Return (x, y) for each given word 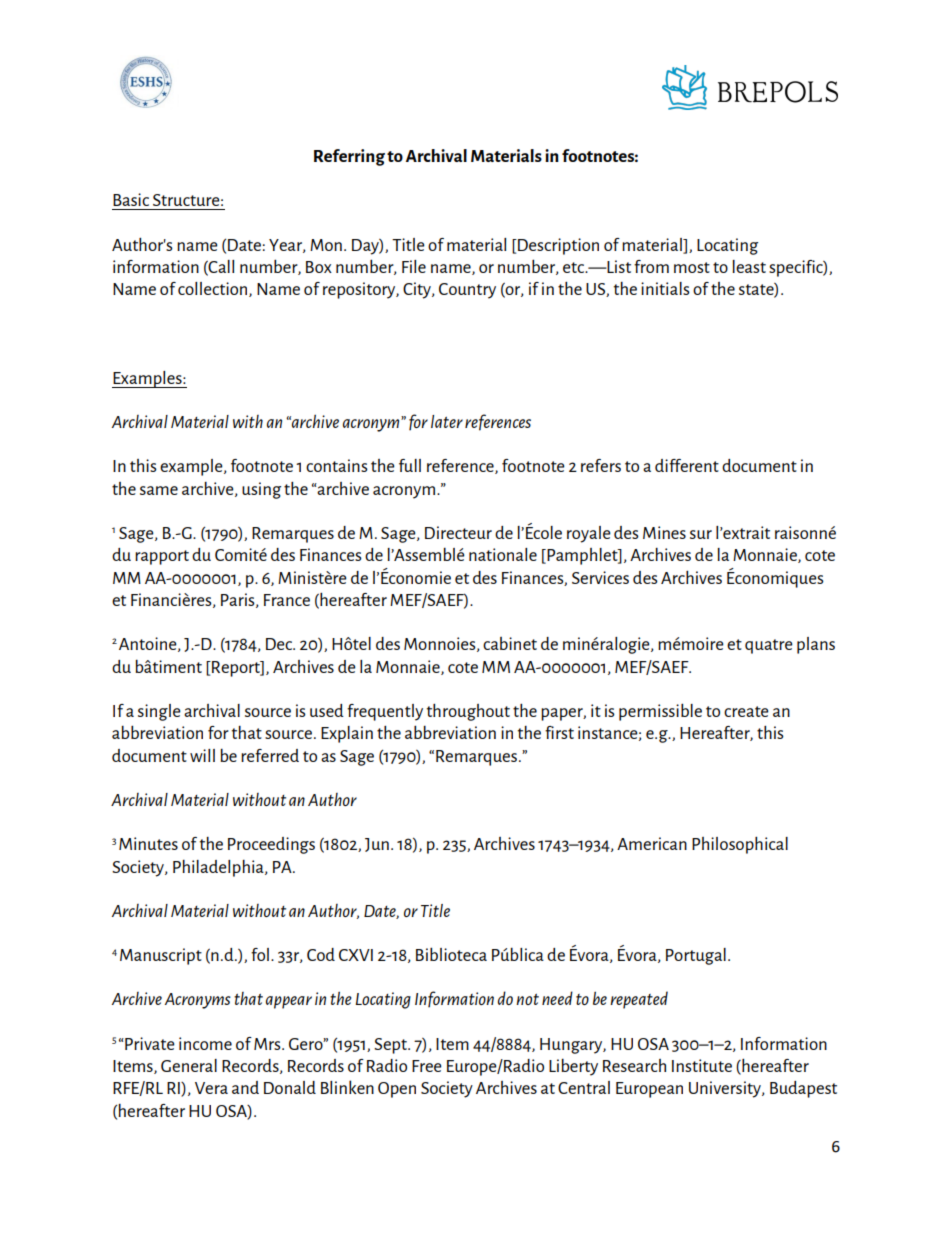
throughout (468, 712)
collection (214, 289)
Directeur (458, 532)
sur (701, 534)
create (746, 711)
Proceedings (271, 845)
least (749, 266)
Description (557, 246)
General (189, 1065)
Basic (131, 199)
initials (665, 288)
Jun (377, 845)
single (159, 712)
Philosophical (740, 845)
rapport (162, 557)
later (447, 421)
